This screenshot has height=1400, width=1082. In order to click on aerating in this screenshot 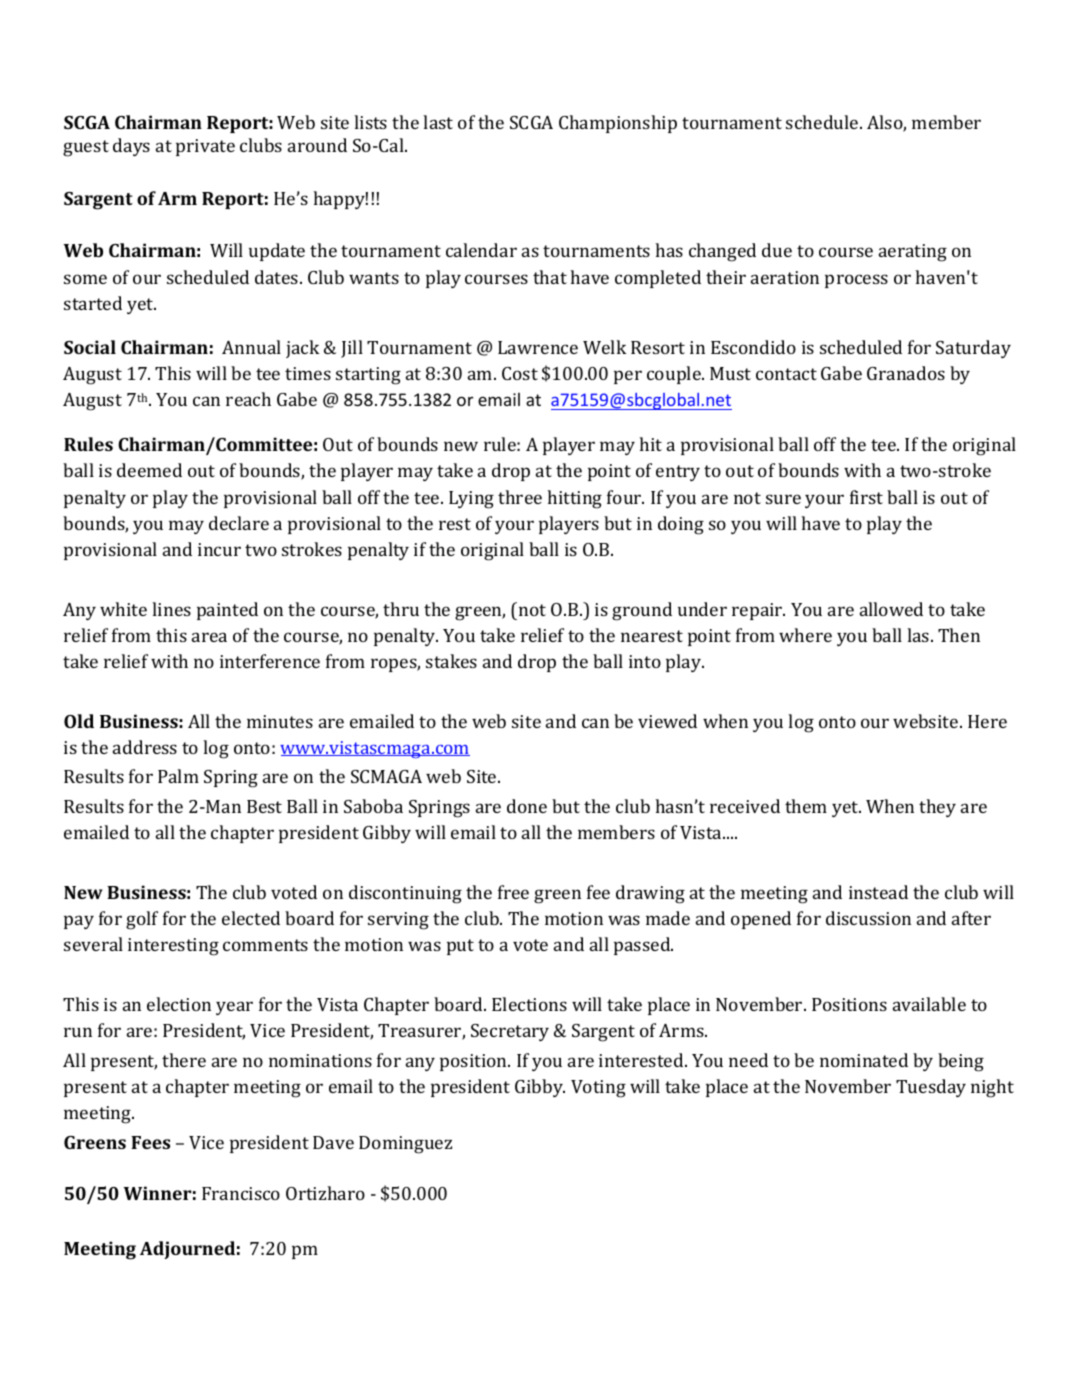, I will do `click(913, 253)`.
